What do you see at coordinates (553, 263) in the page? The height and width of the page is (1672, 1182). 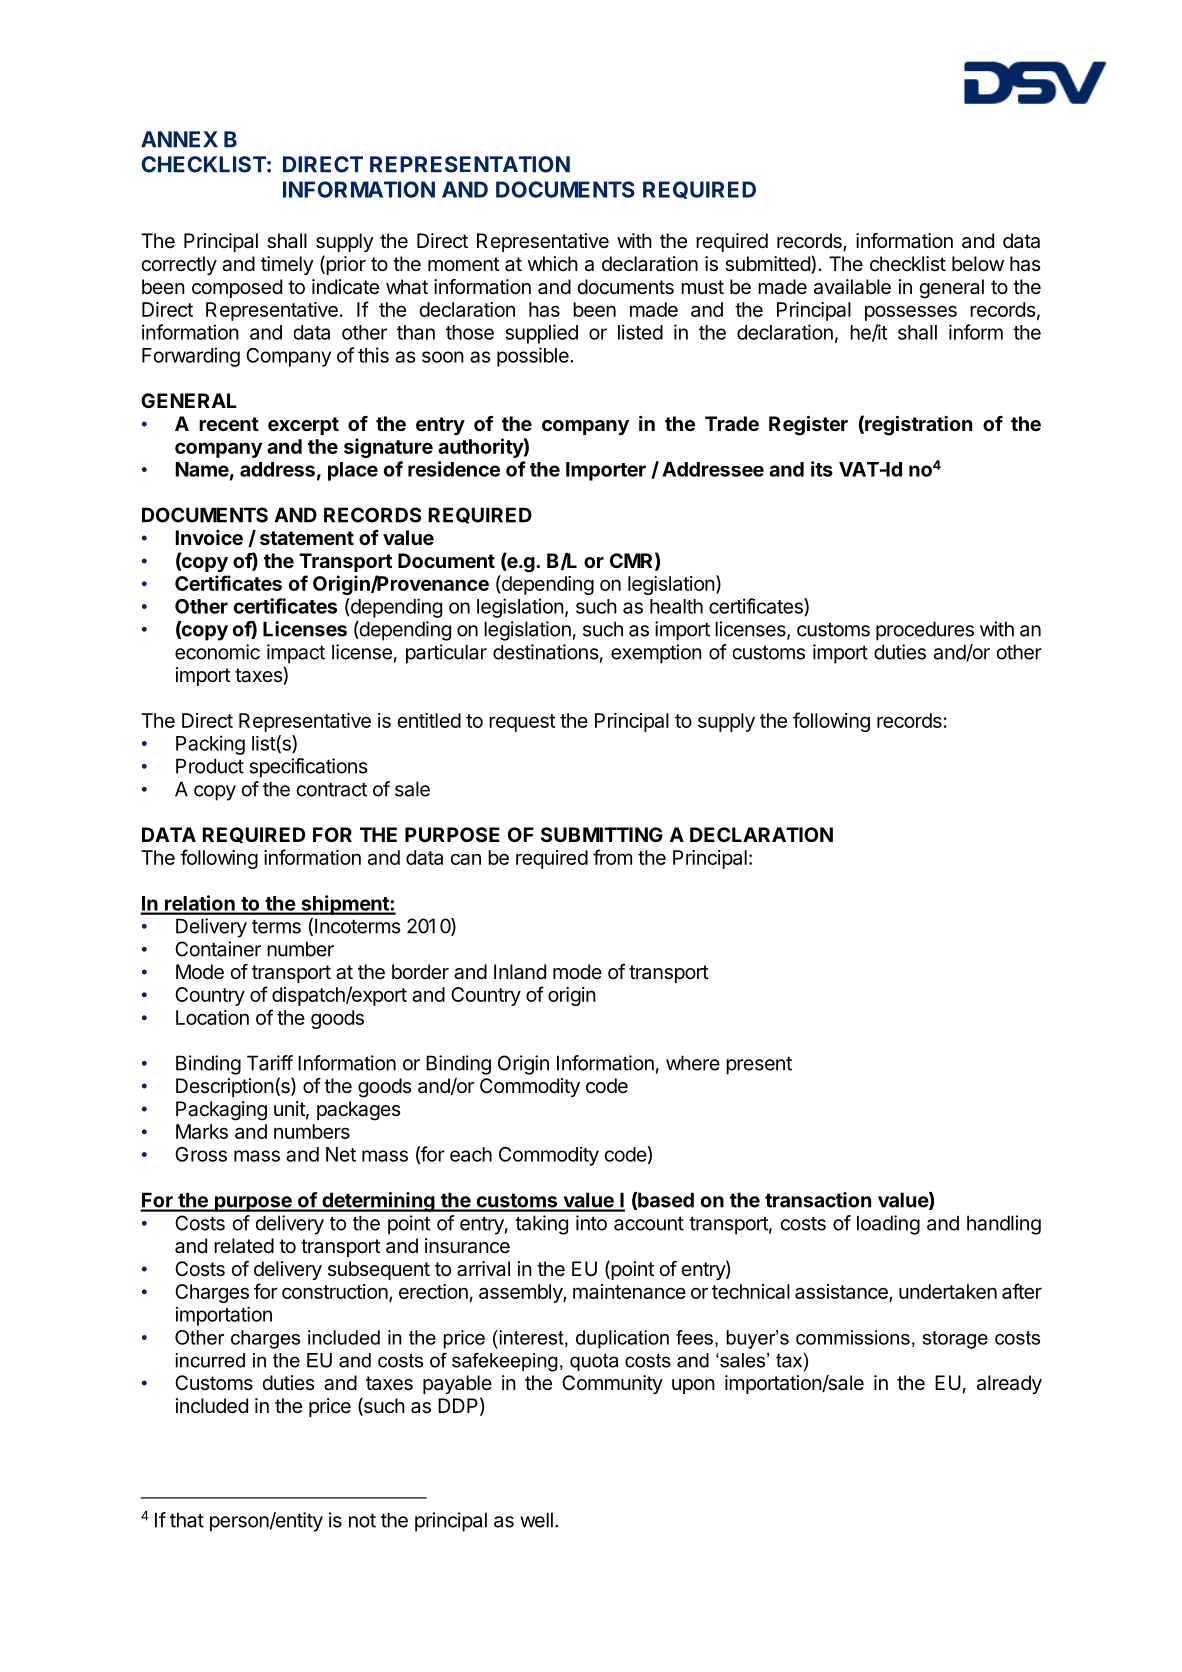 I see `which` at bounding box center [553, 263].
